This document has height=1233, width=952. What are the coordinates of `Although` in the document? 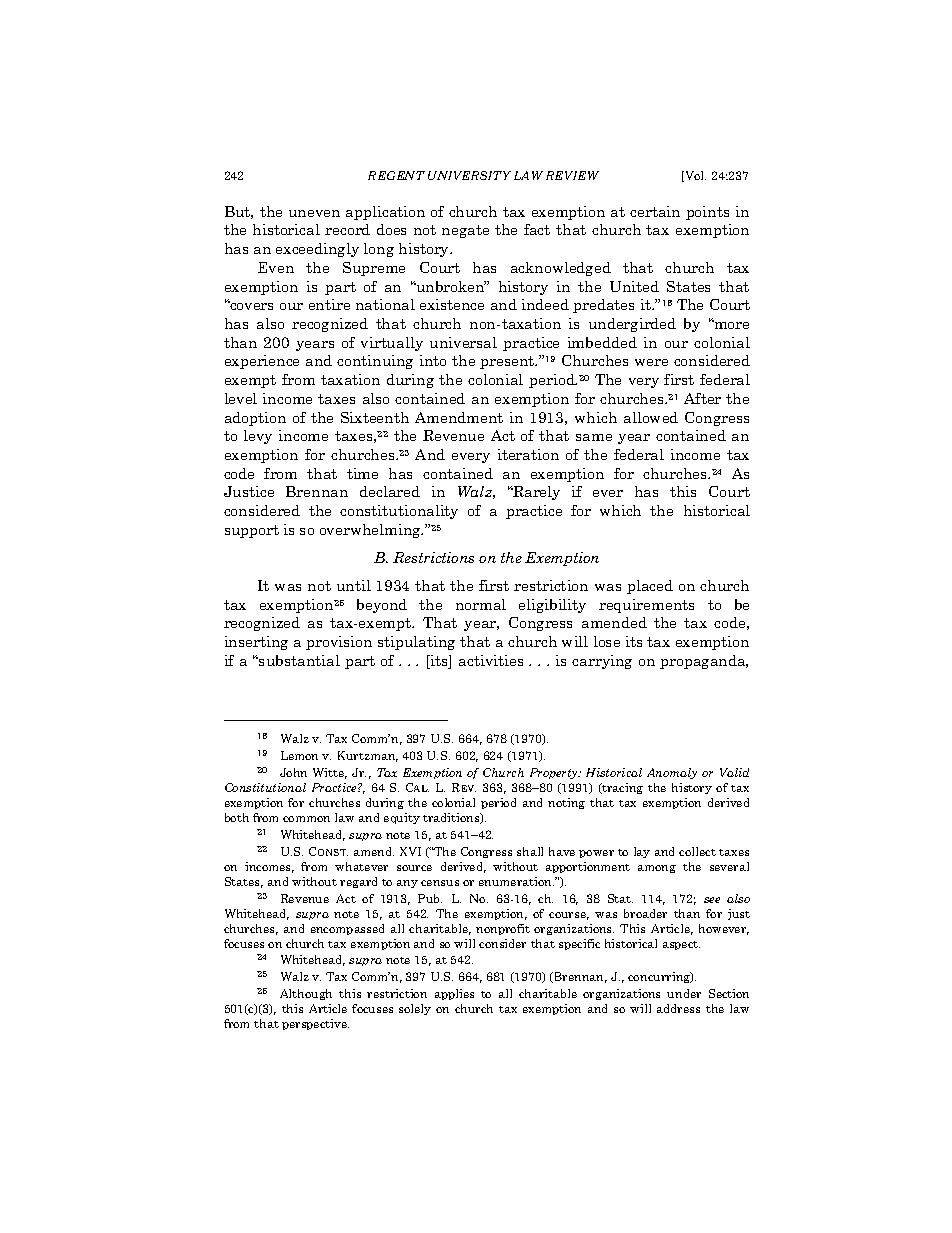 It's located at (306, 994).
